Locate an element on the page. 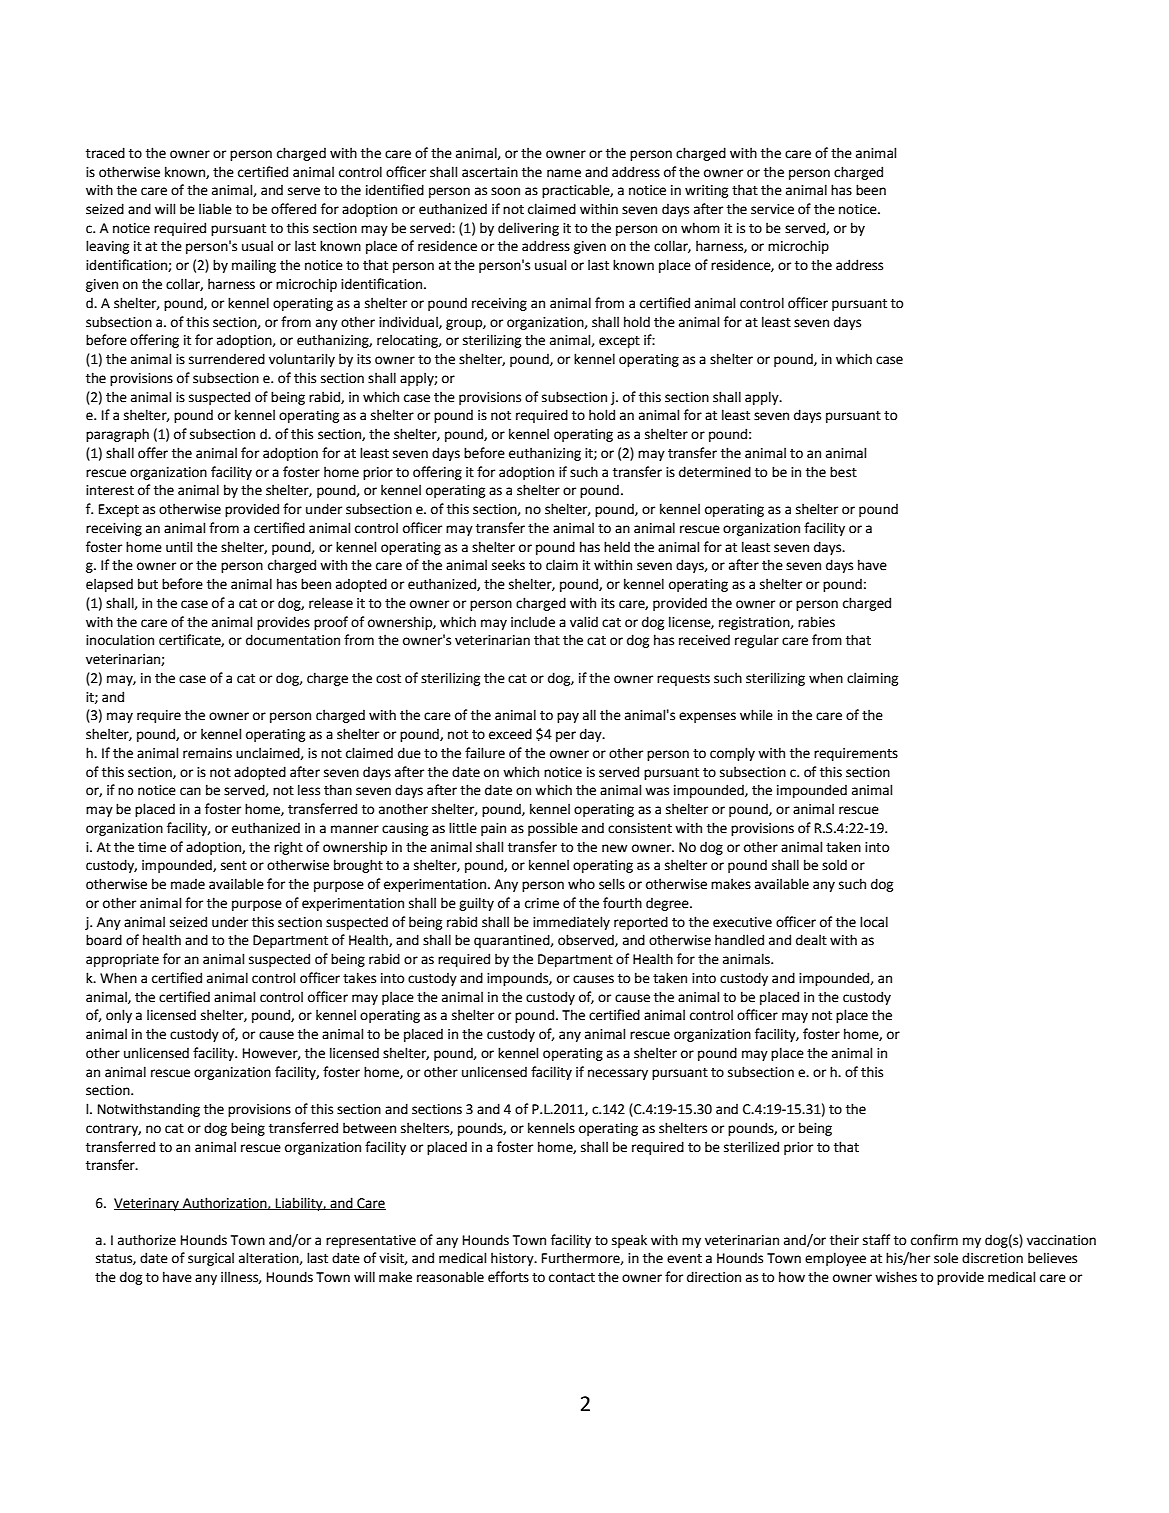  name is located at coordinates (564, 173).
